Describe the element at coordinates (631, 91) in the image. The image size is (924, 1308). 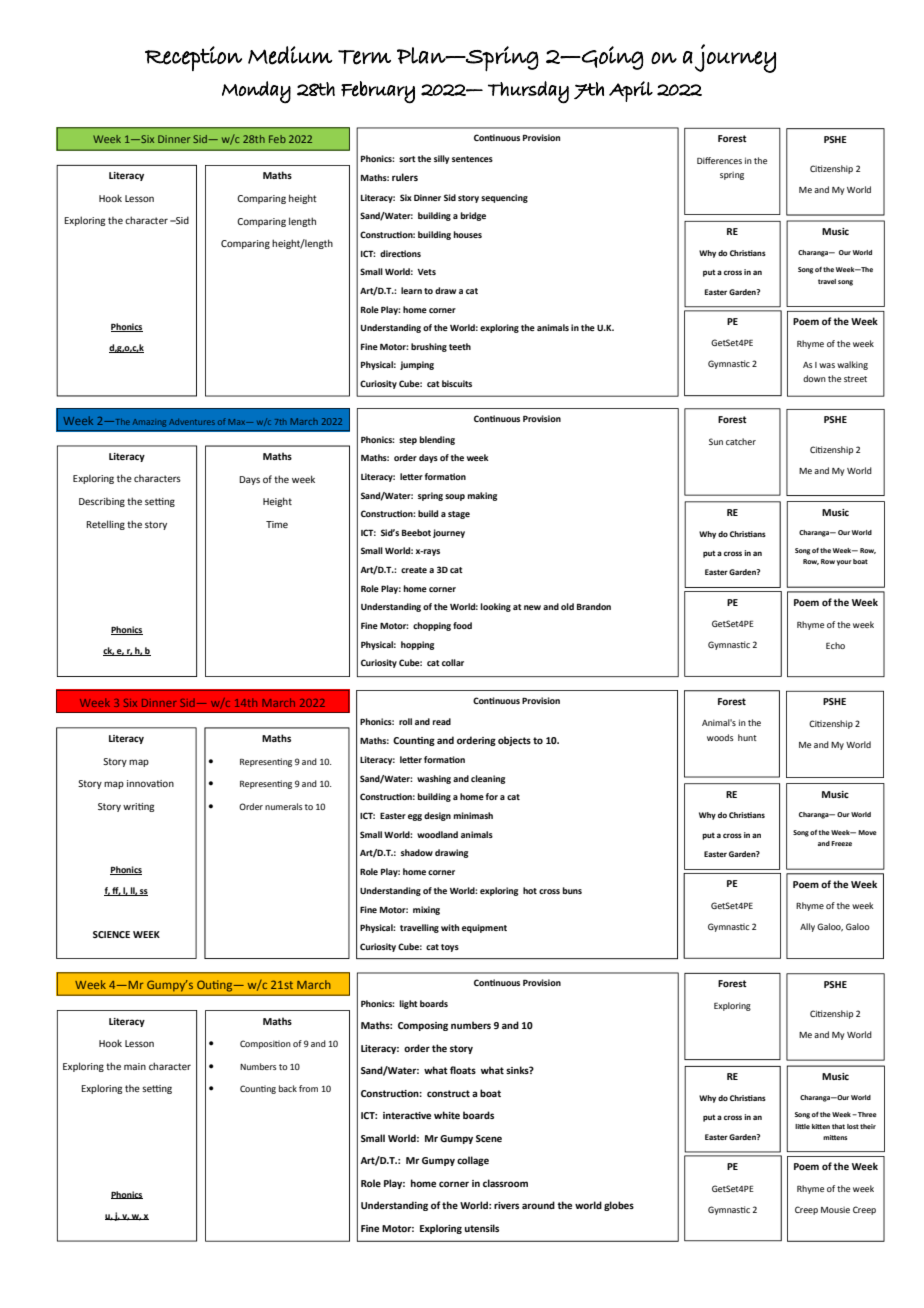
I see `April` at that location.
